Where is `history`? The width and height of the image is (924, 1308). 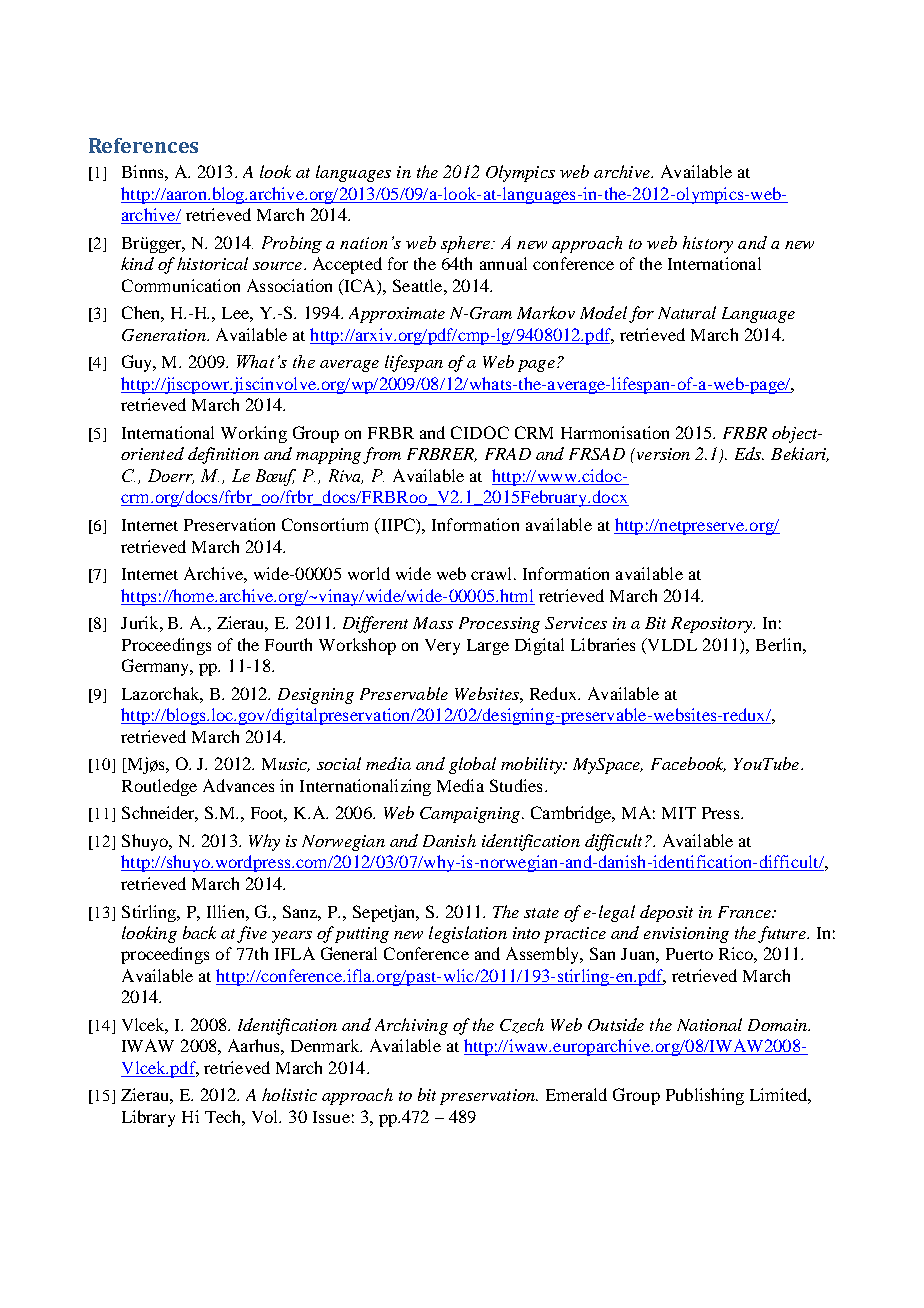
history is located at coordinates (708, 244).
